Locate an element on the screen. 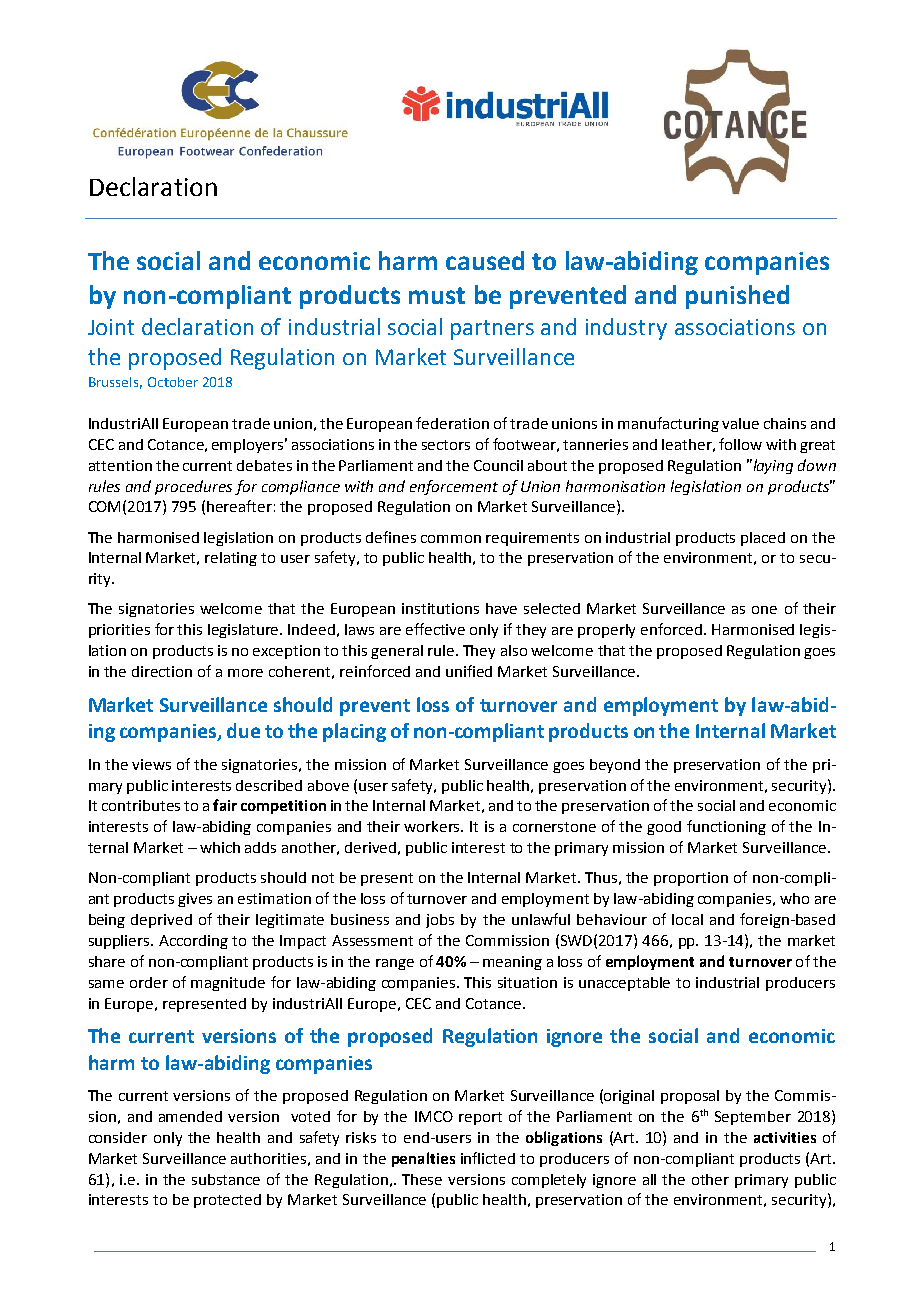  must is located at coordinates (437, 295).
